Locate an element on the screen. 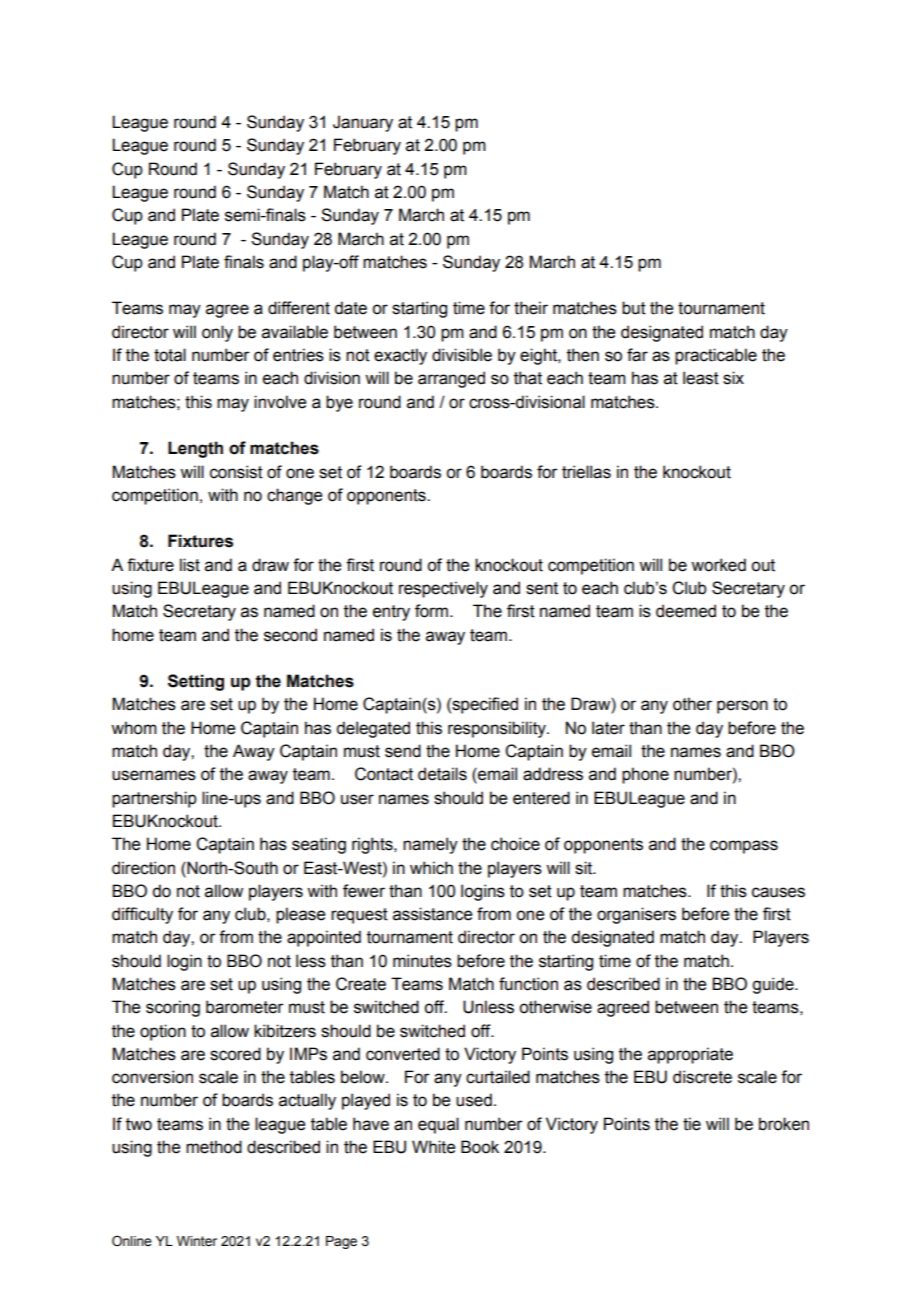 The height and width of the screenshot is (1308, 924). but is located at coordinates (634, 308).
